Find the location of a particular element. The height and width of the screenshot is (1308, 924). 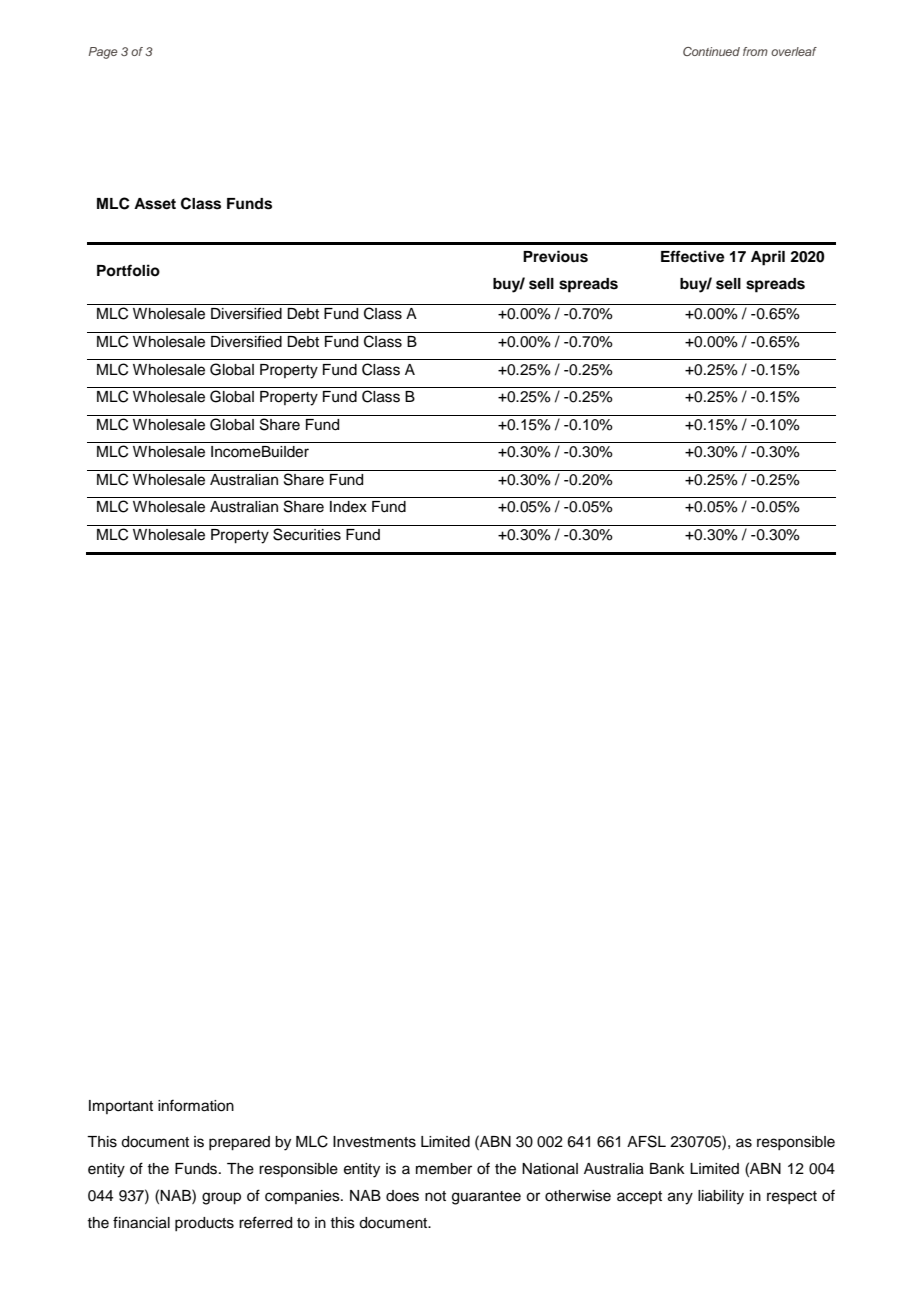

group is located at coordinates (221, 1198).
